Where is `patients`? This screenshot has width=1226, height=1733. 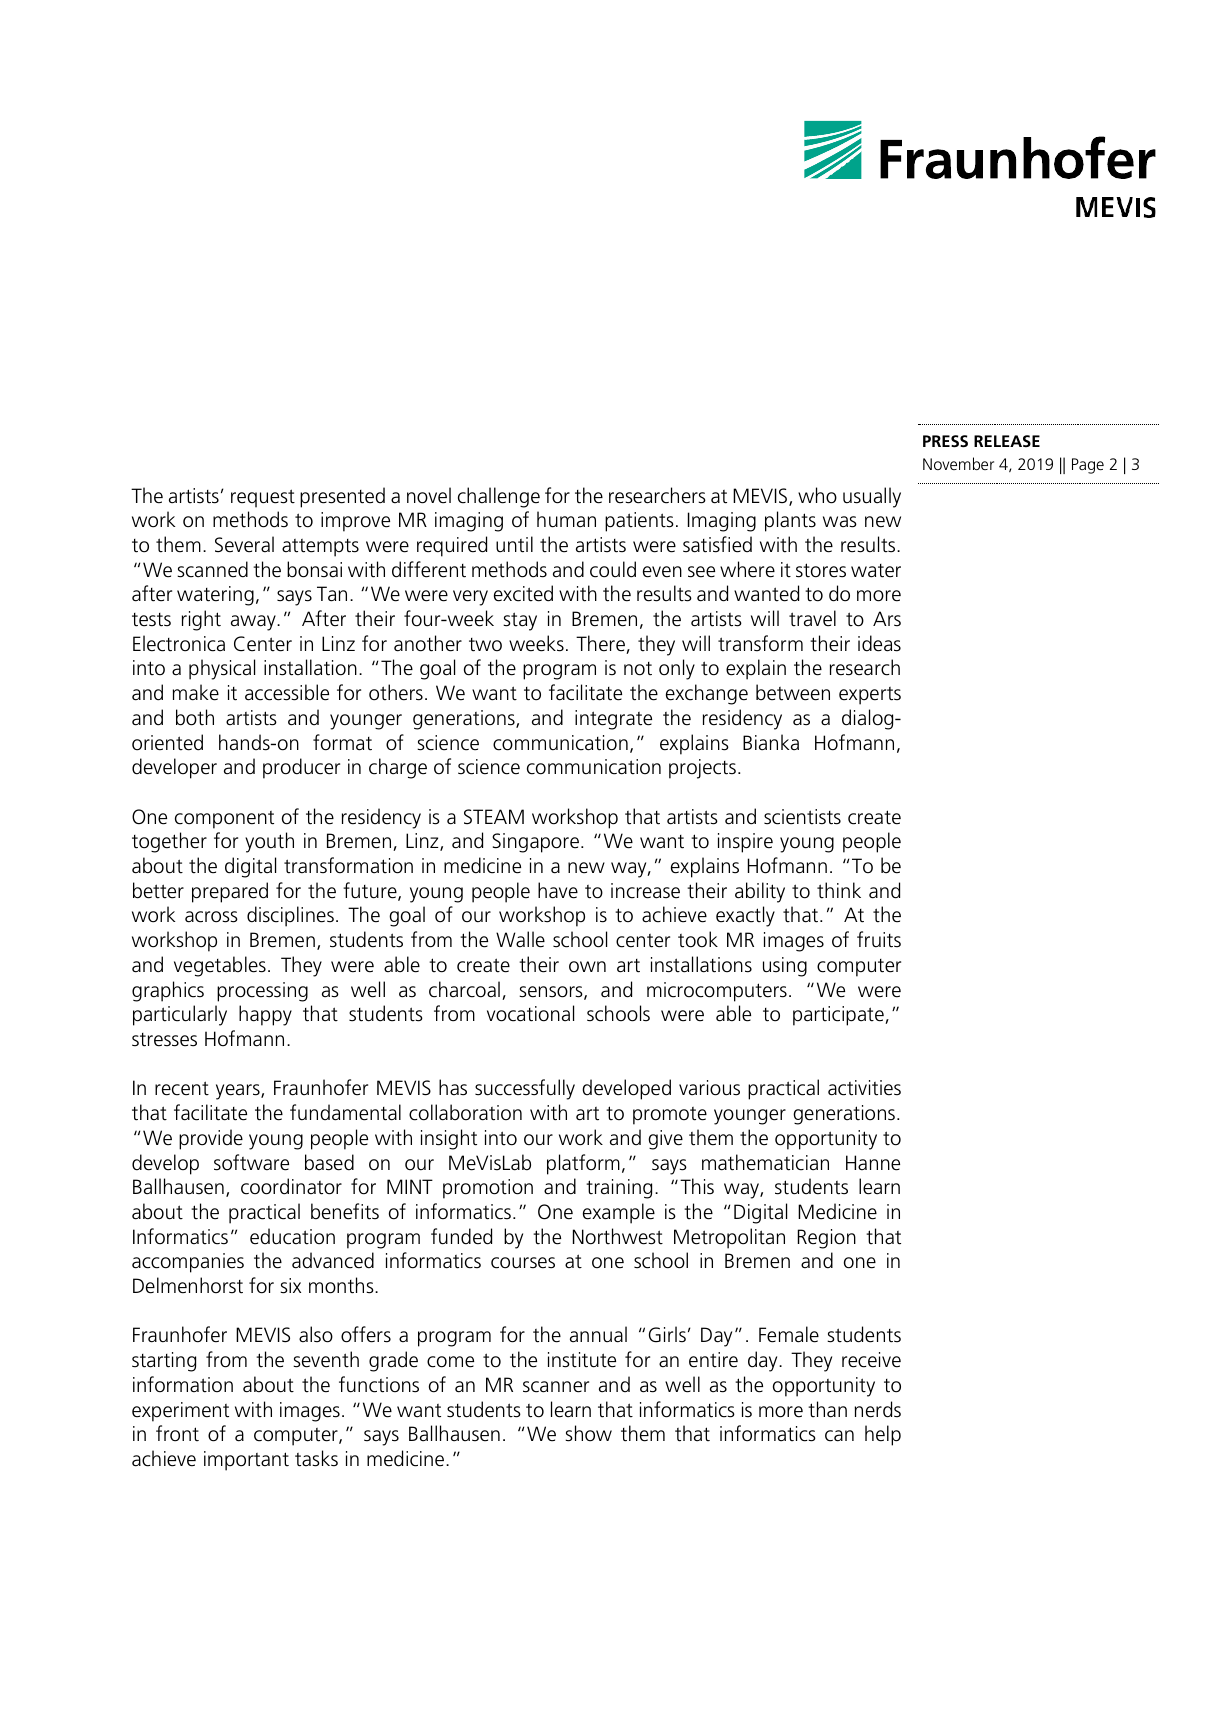 patients is located at coordinates (639, 522).
